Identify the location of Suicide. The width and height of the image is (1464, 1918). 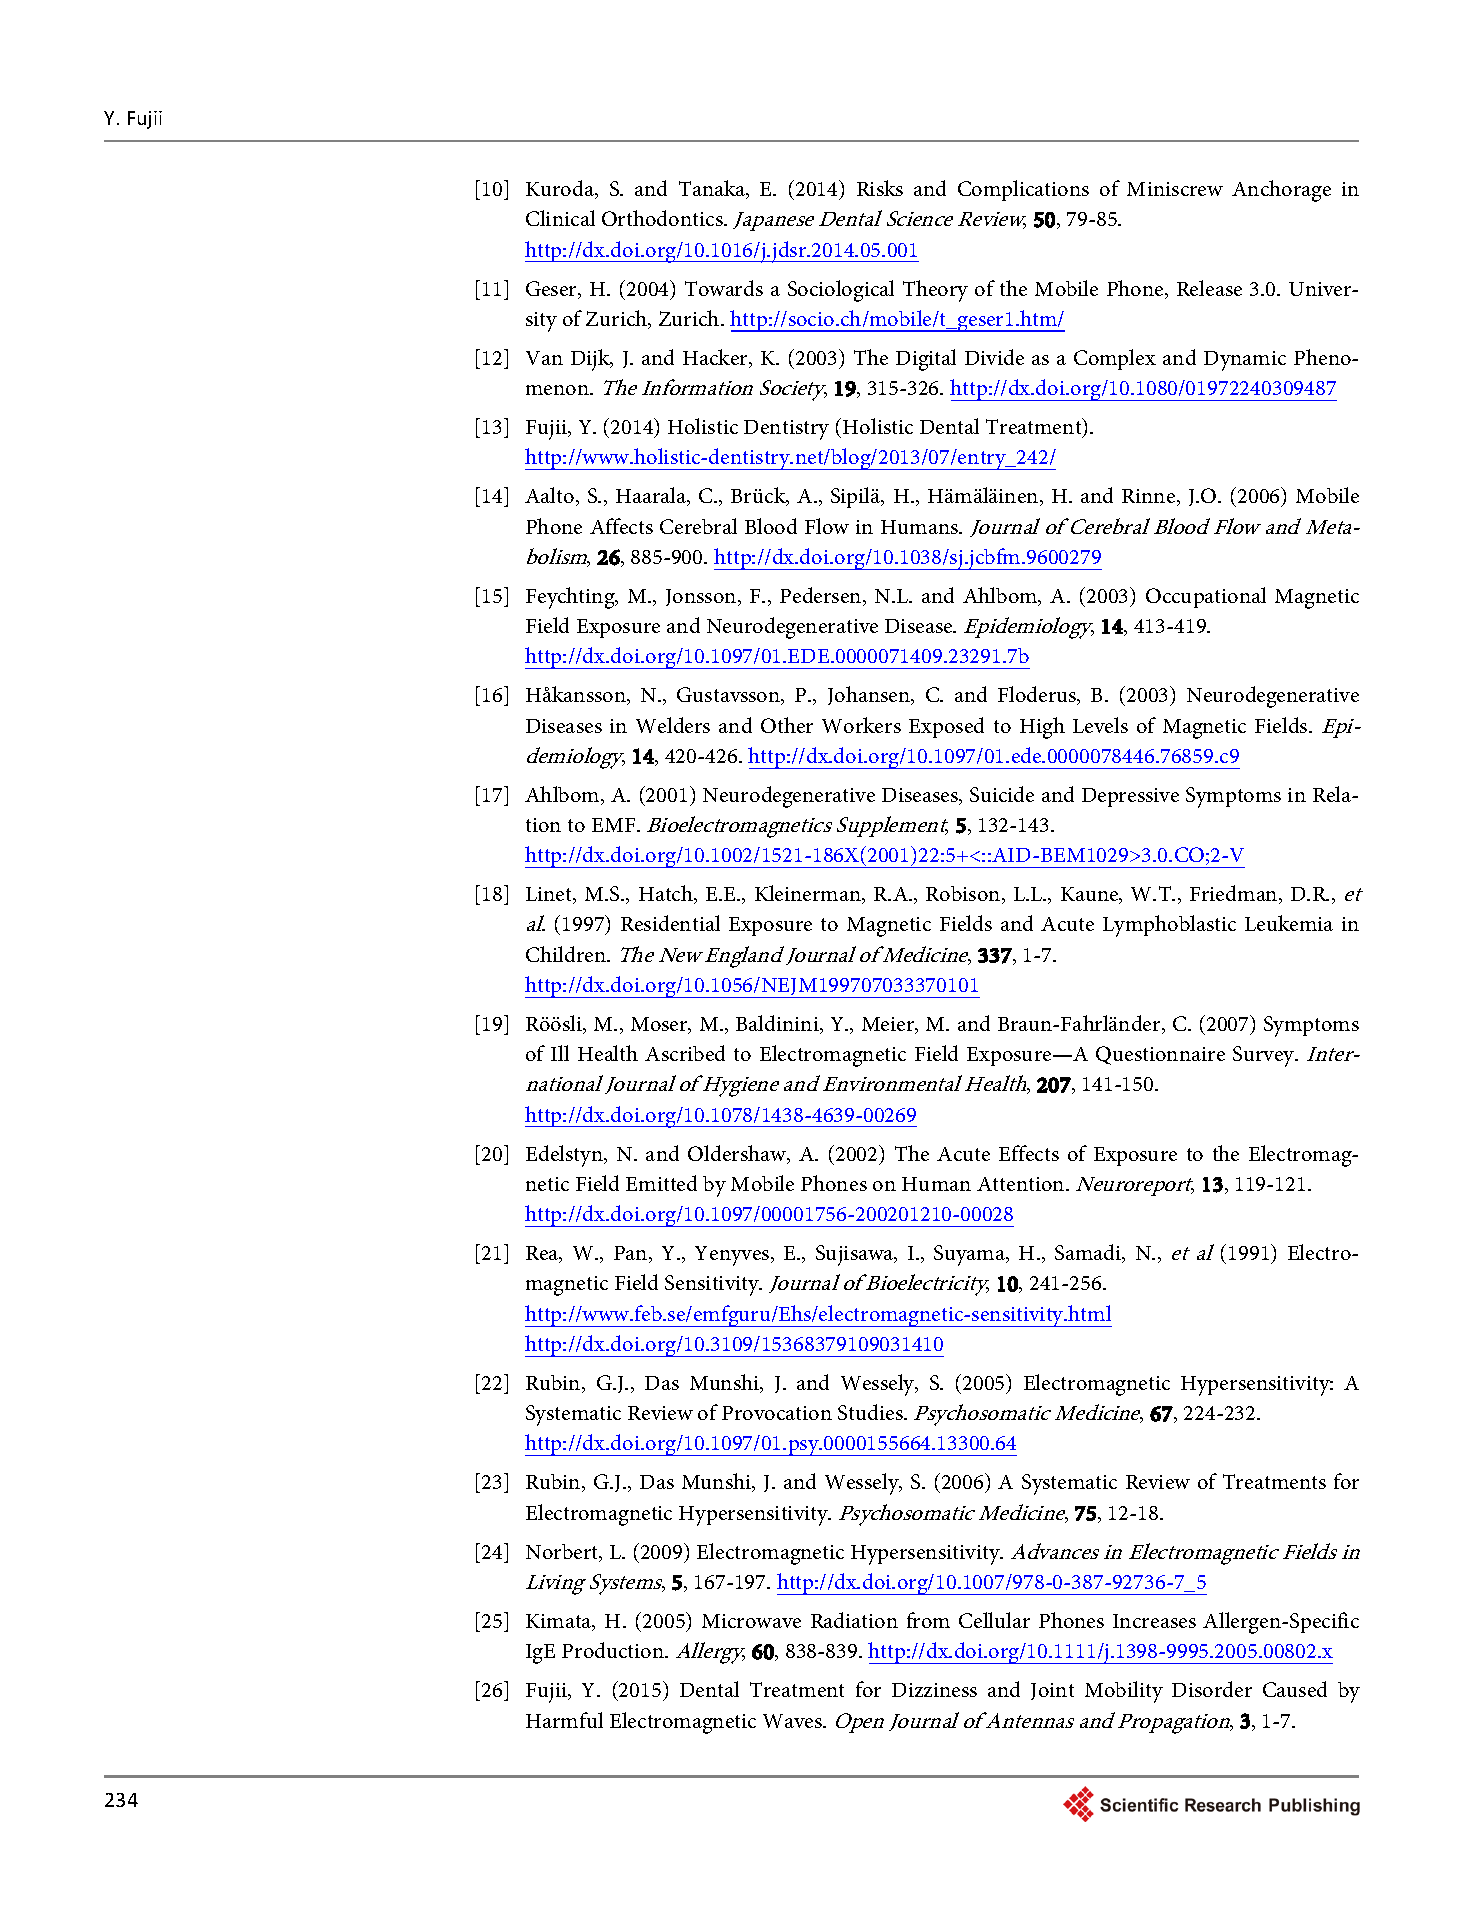
(1002, 794).
